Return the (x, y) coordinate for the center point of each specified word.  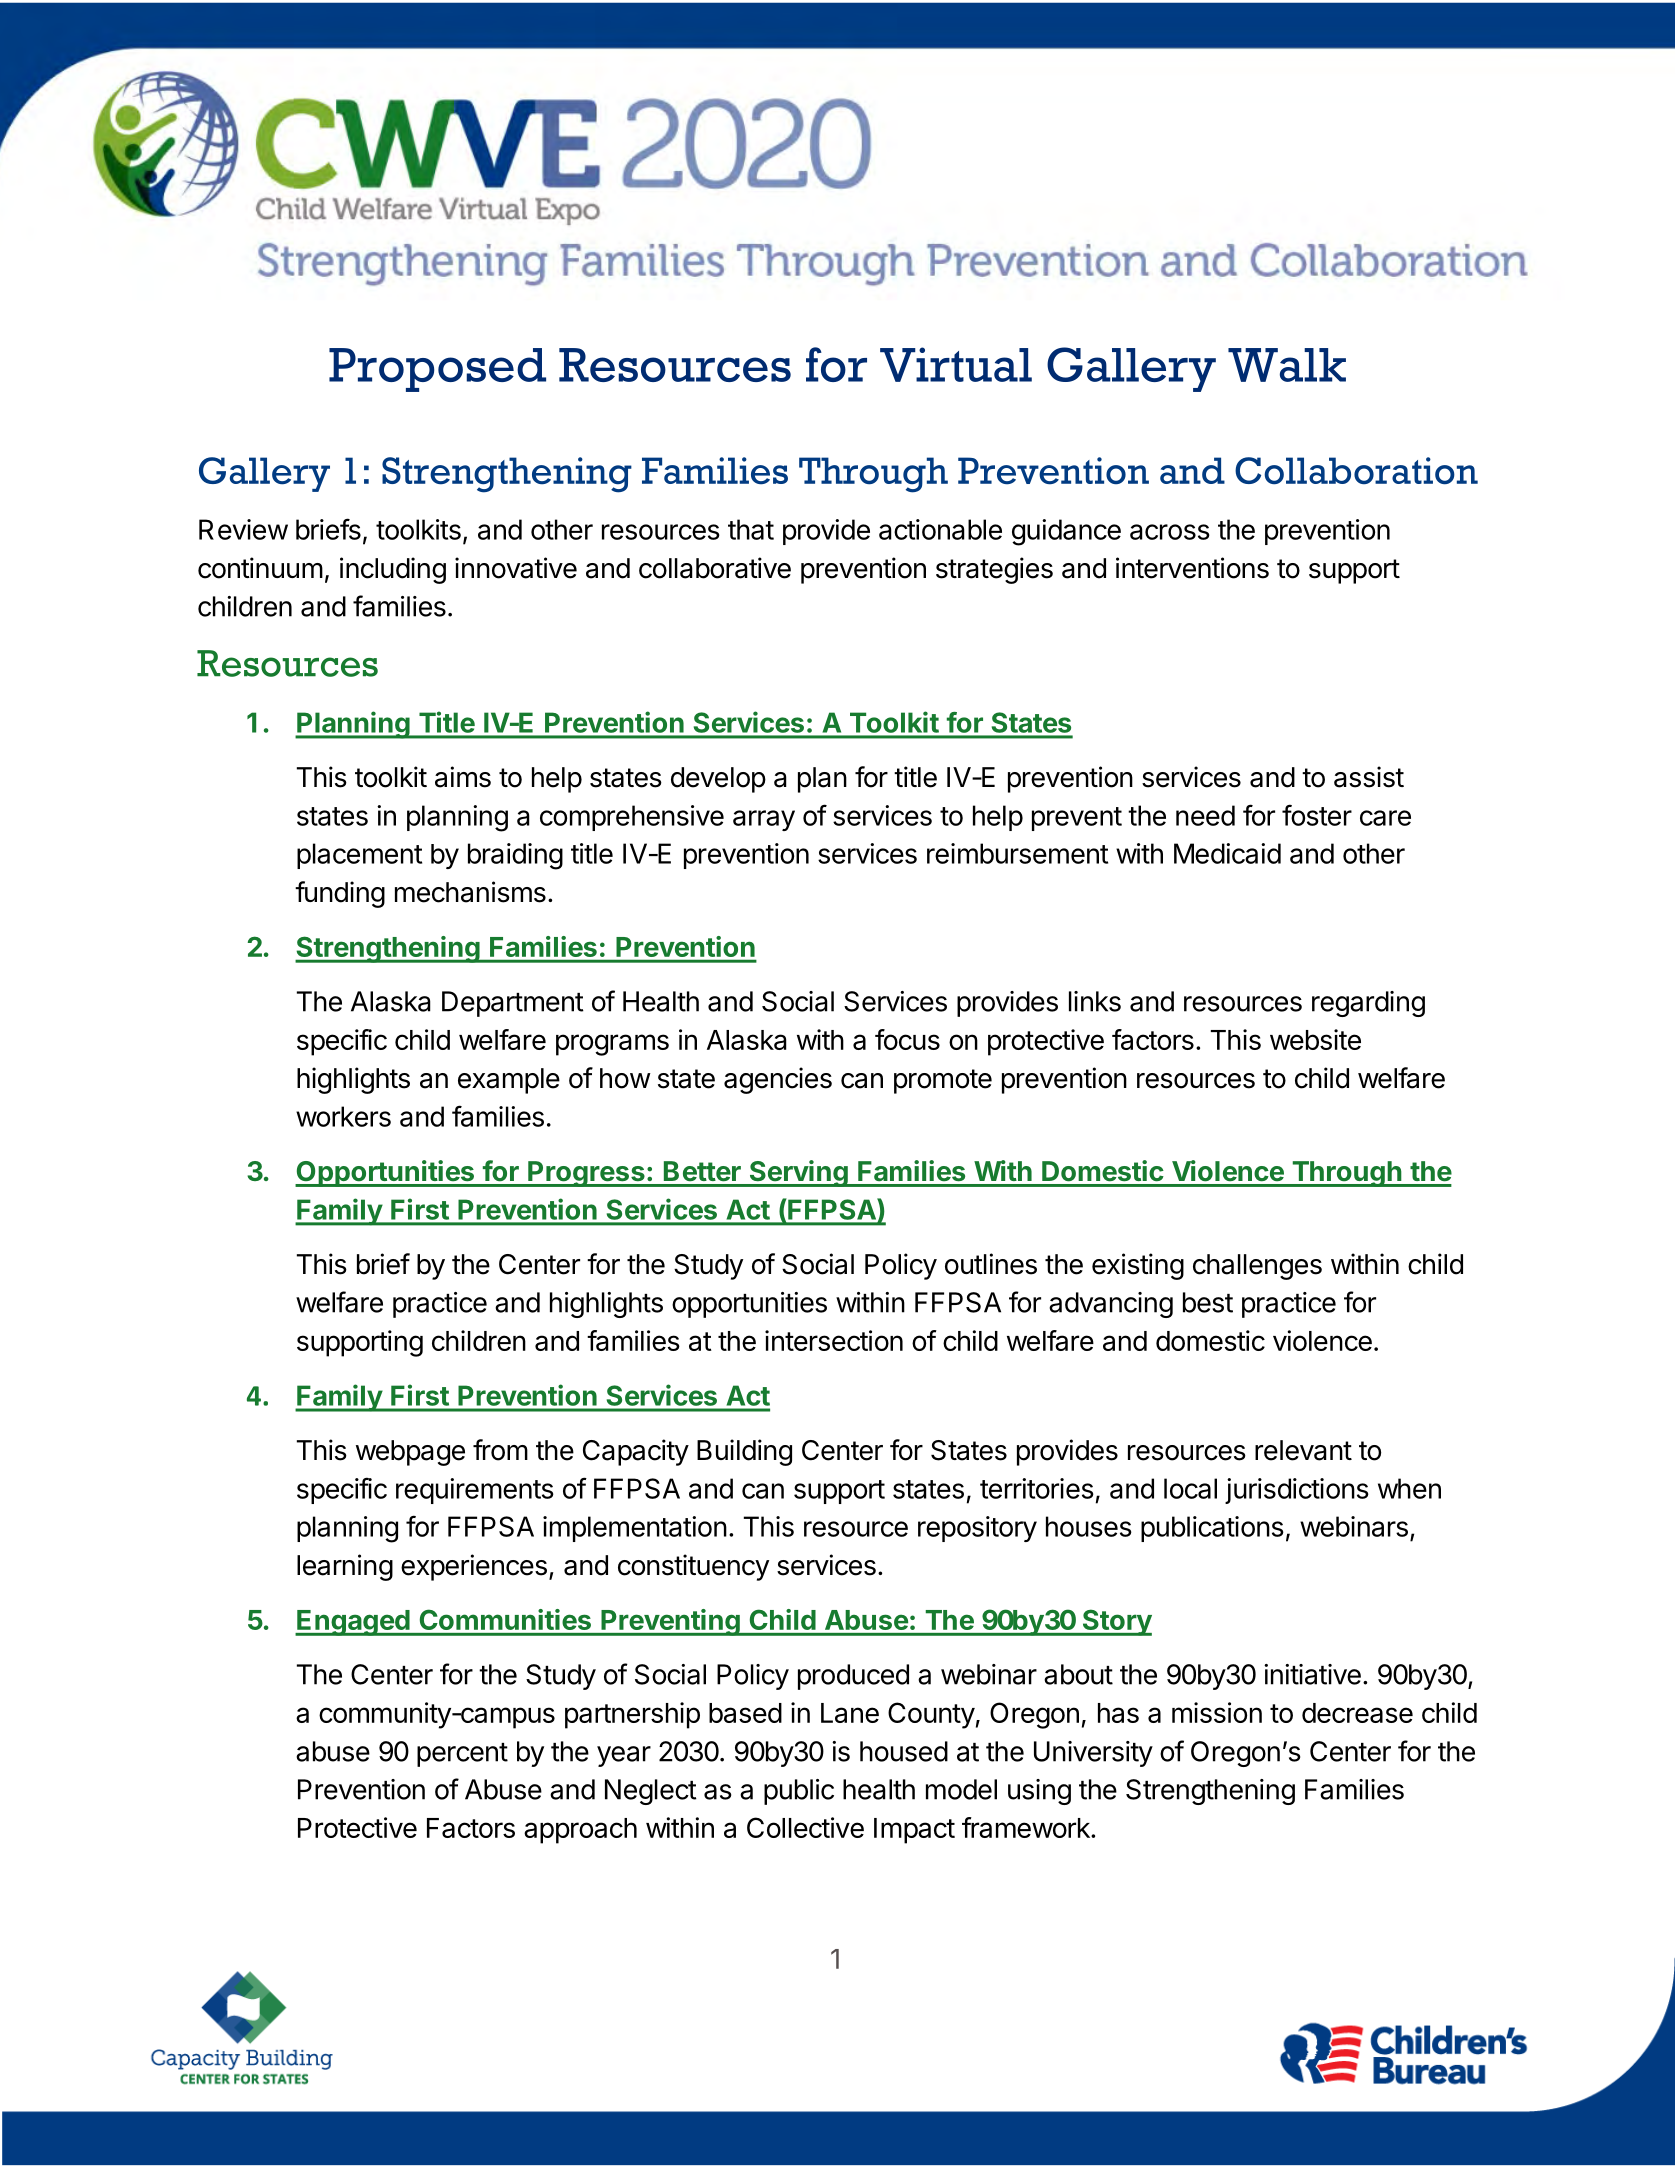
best (1208, 1302)
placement (359, 856)
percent (462, 1755)
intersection (834, 1340)
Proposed (437, 370)
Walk (1287, 365)
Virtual (956, 364)
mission (1217, 1712)
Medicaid (1227, 853)
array (764, 820)
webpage (410, 1453)
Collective (805, 1827)
